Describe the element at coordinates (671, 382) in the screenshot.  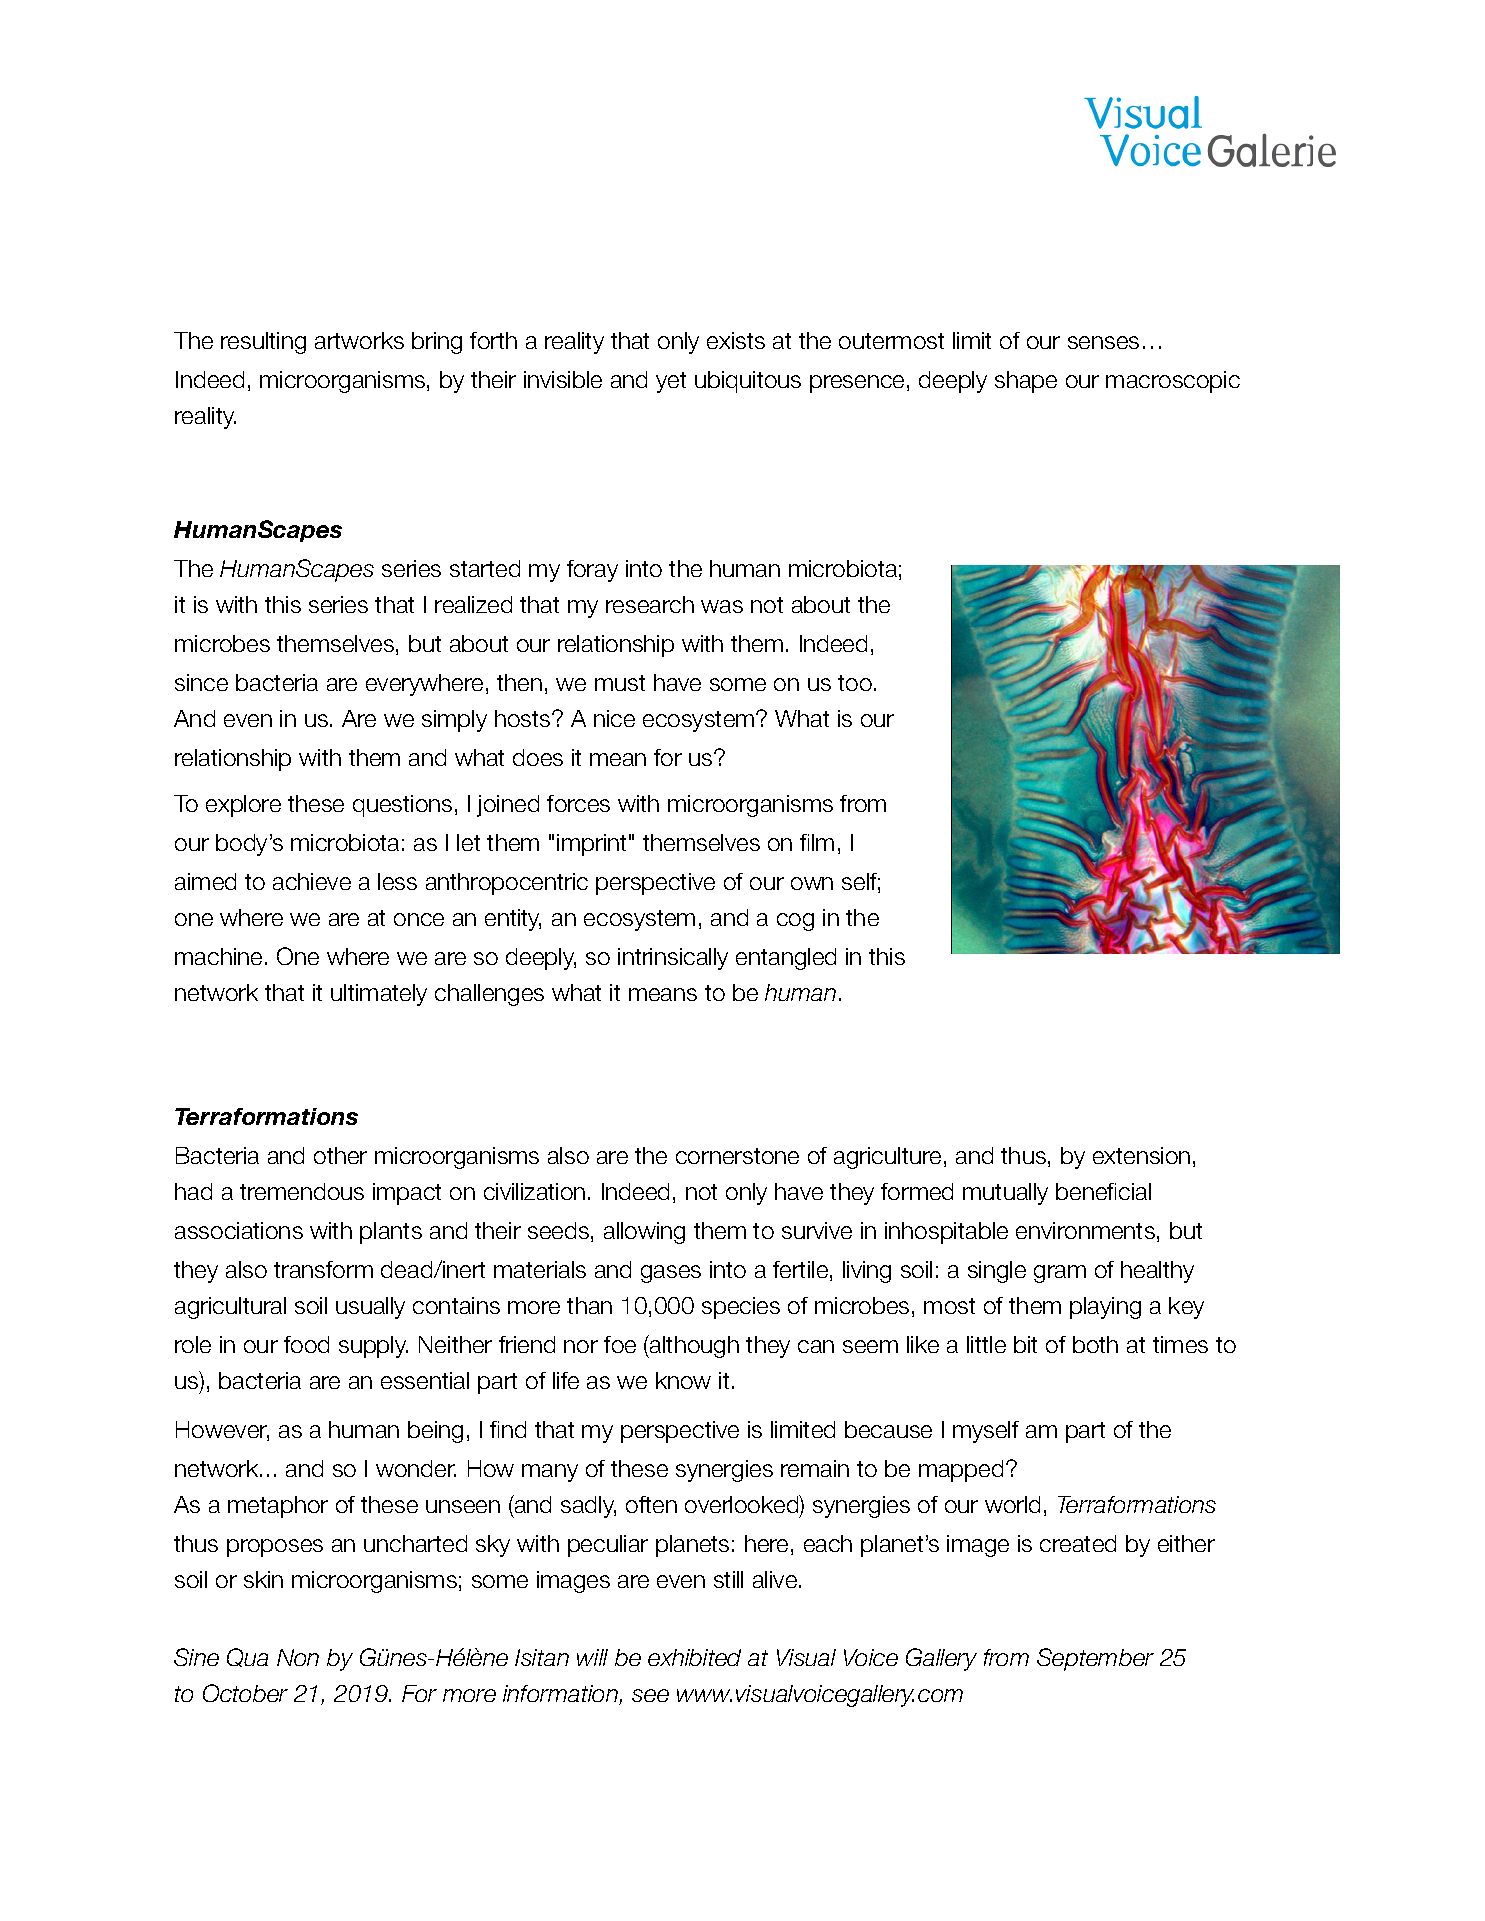
I see `yet` at that location.
